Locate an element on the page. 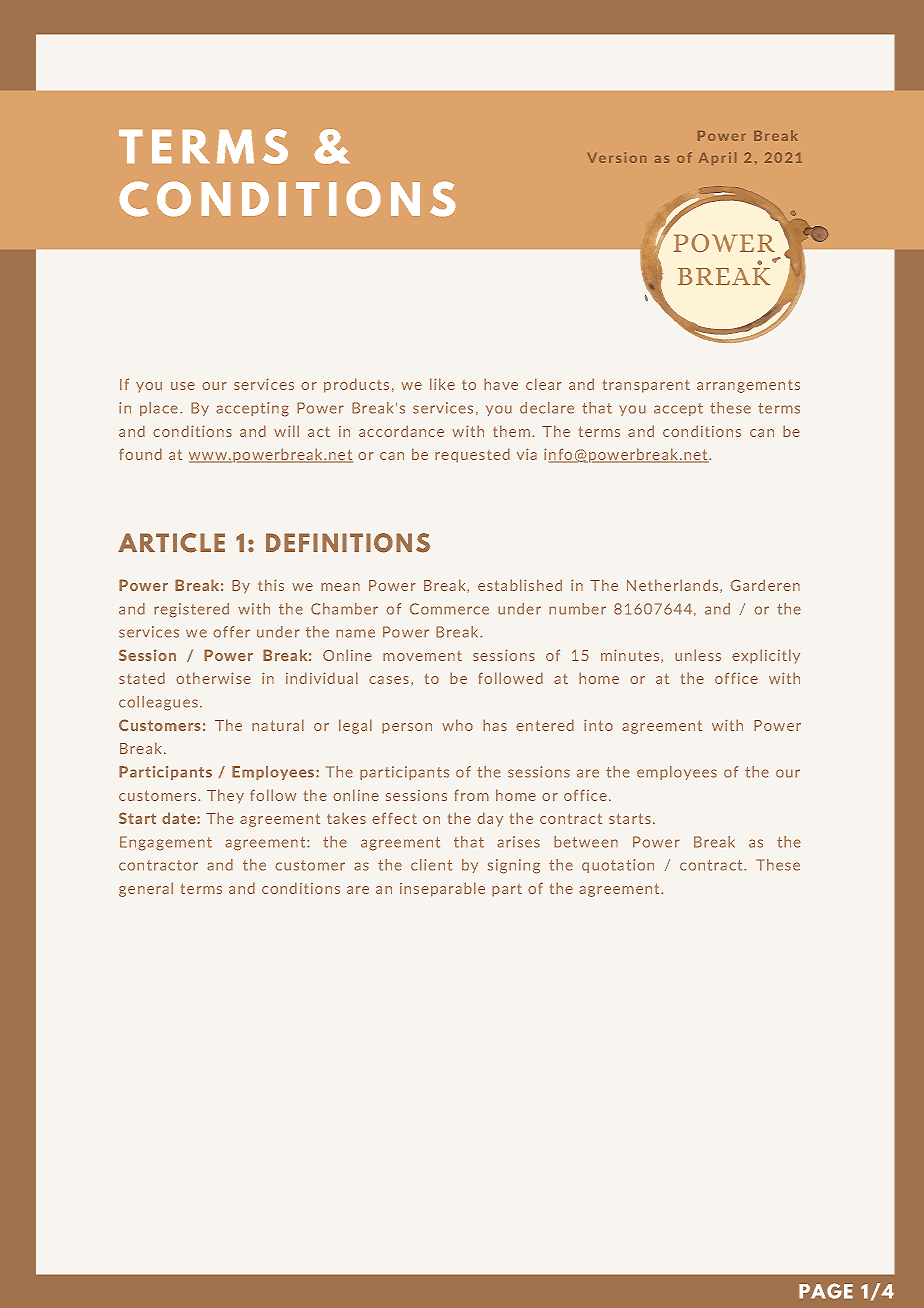 Image resolution: width=924 pixels, height=1308 pixels. established is located at coordinates (520, 585).
